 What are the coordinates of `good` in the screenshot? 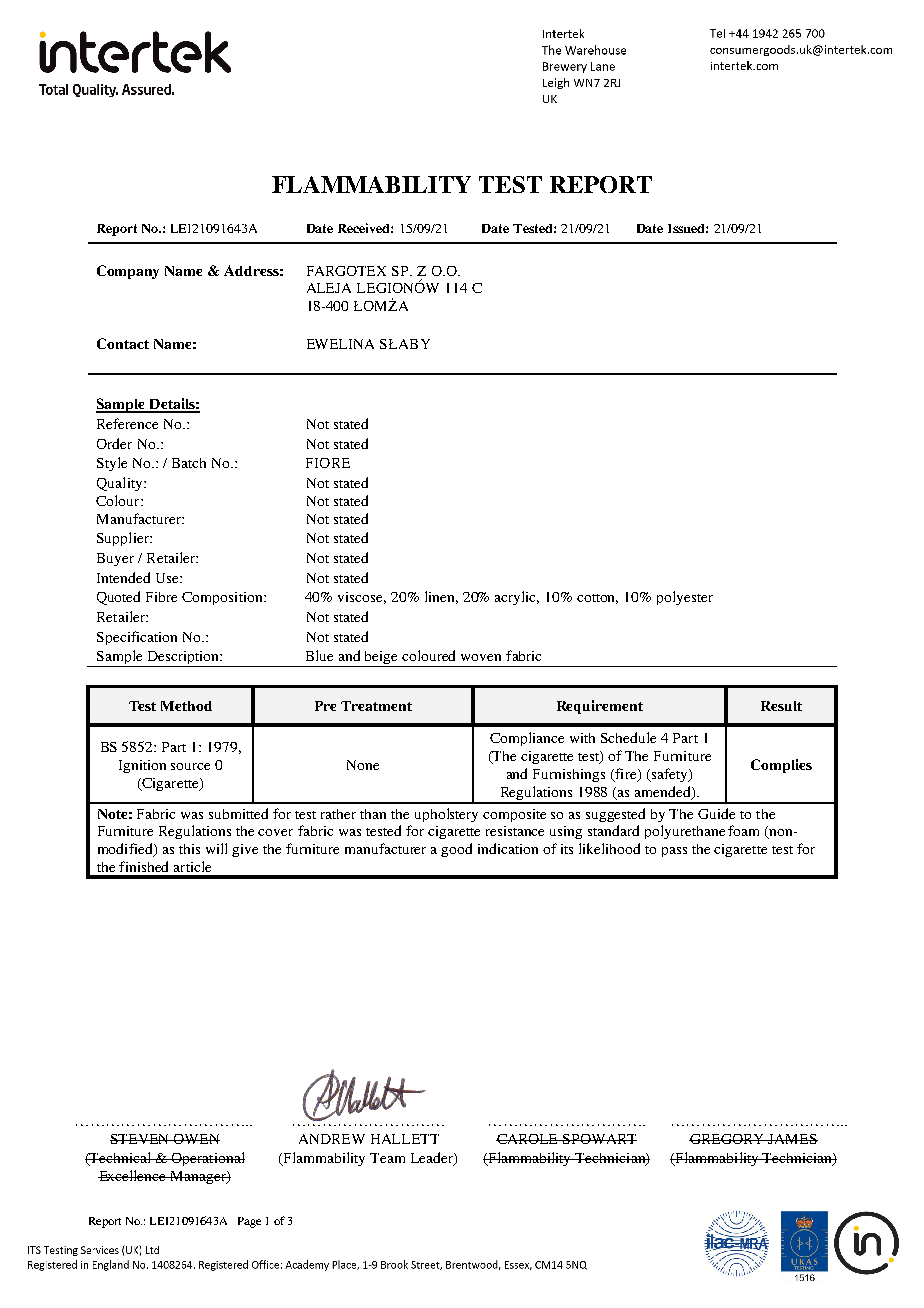 It's located at (456, 850).
